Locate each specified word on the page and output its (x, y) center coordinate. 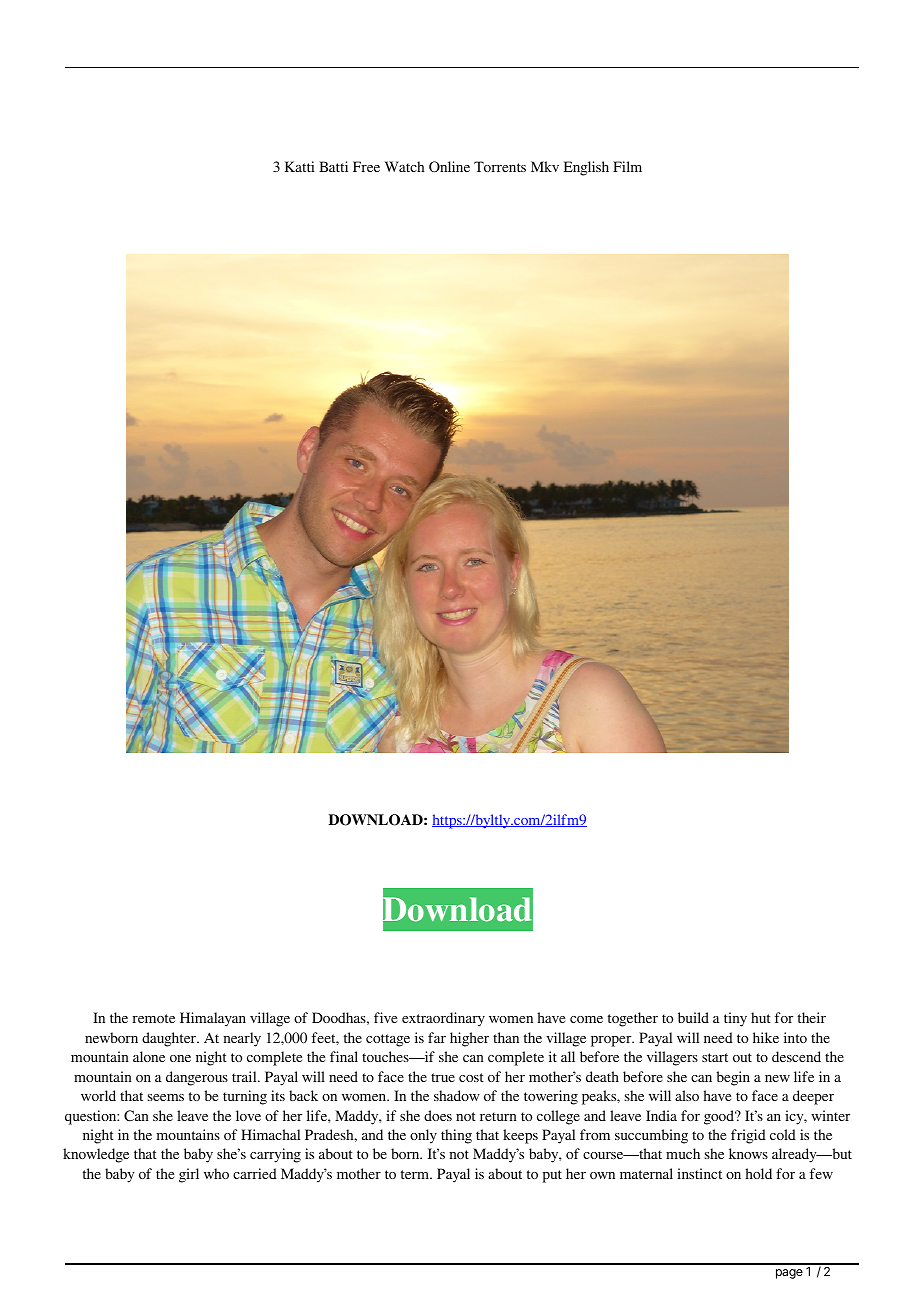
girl (189, 1175)
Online (449, 167)
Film (627, 166)
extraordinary (443, 1019)
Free (366, 166)
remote (154, 1018)
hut (761, 1017)
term (416, 1174)
